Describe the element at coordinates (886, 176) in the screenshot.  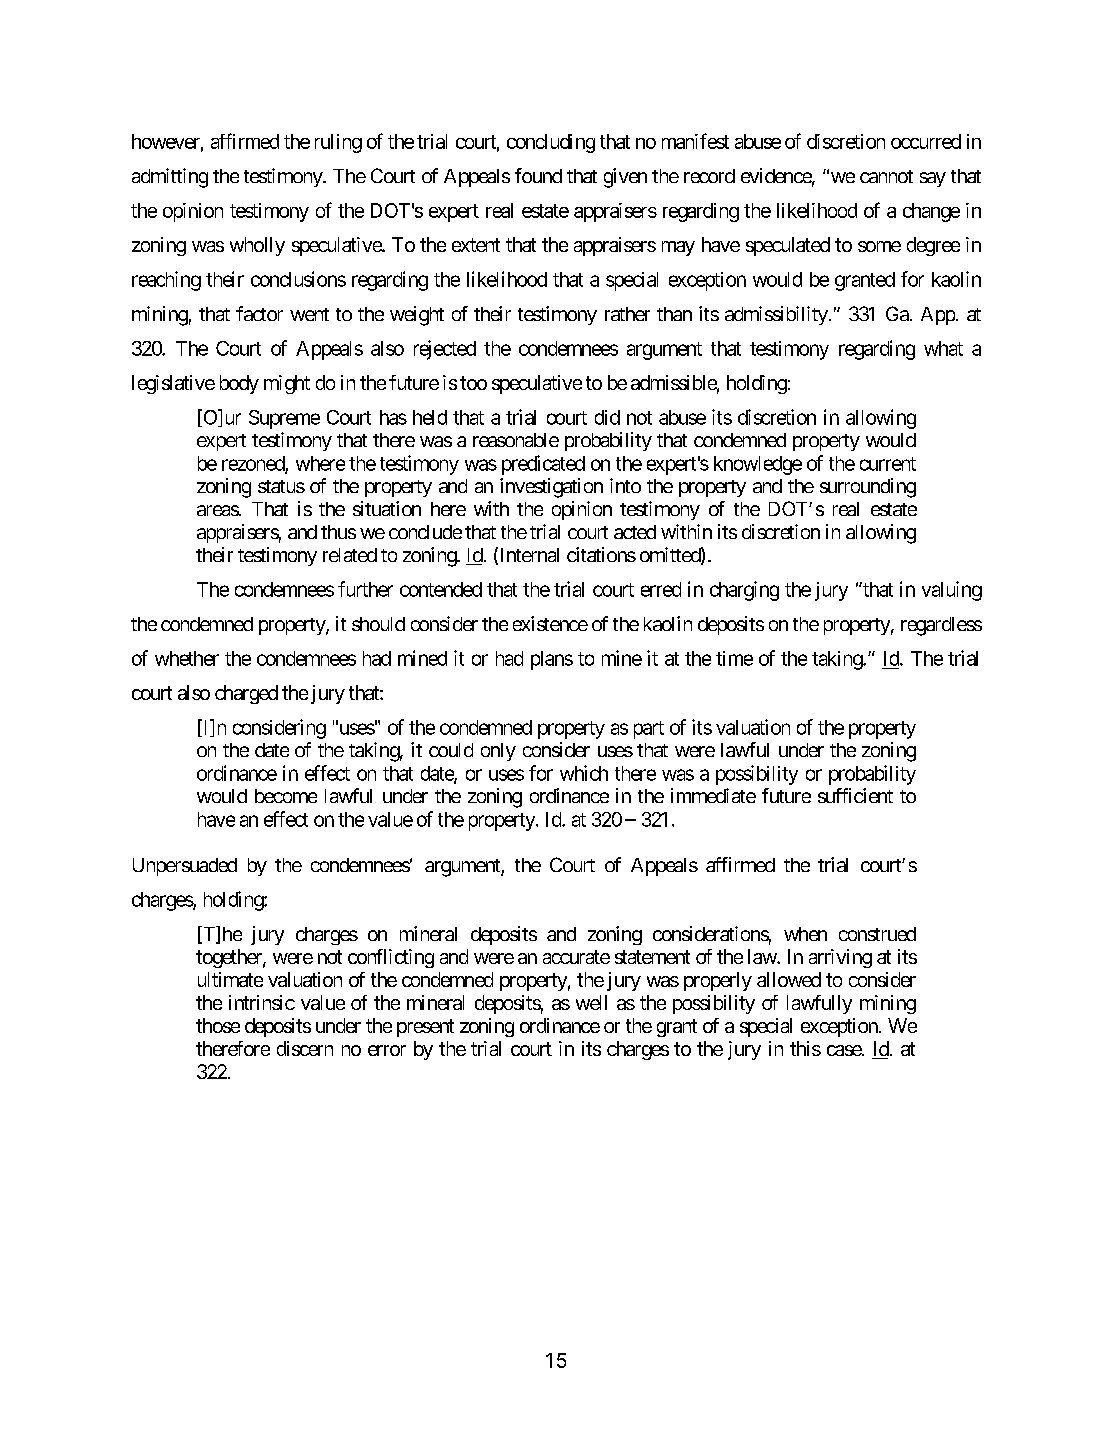
I see `cannot` at that location.
